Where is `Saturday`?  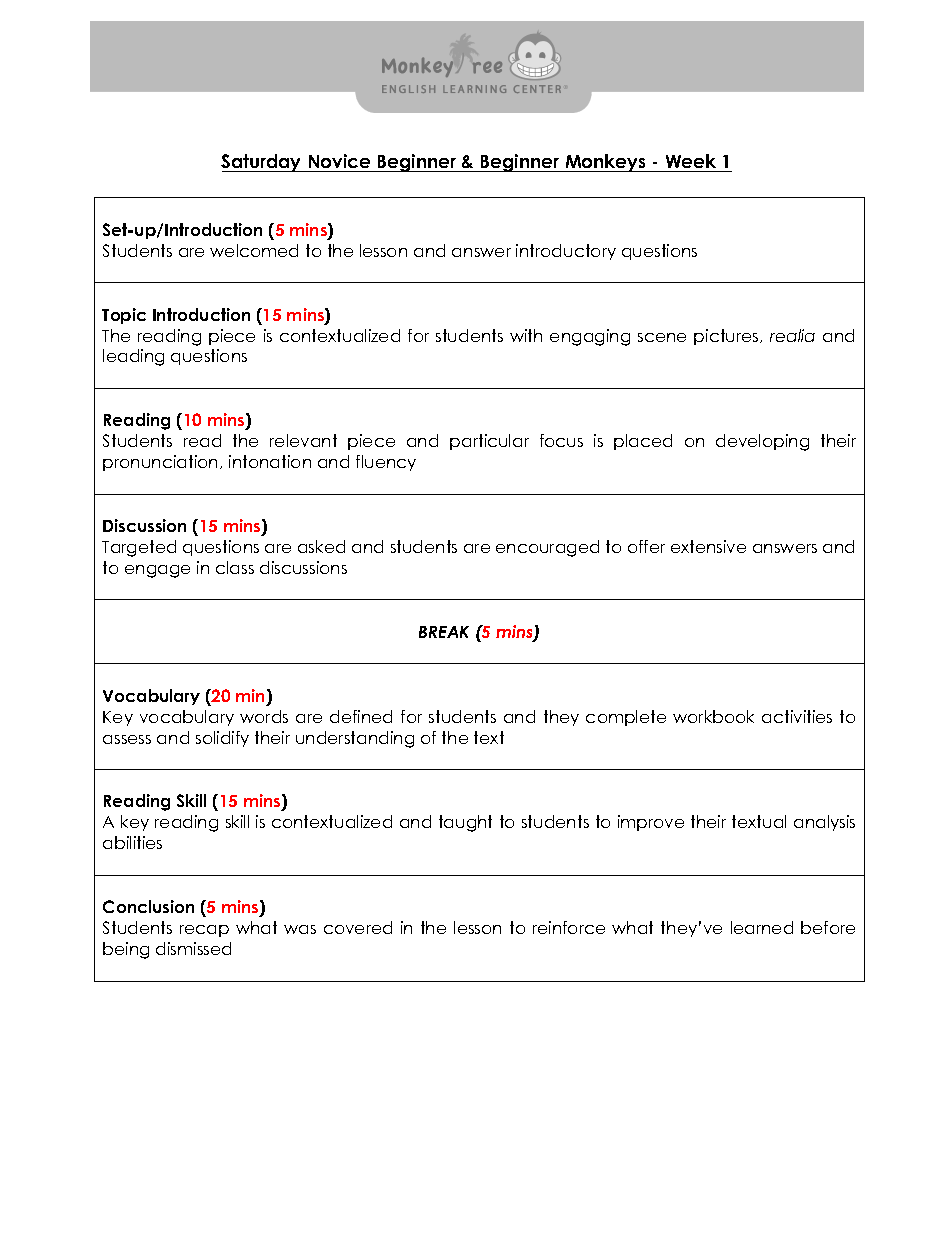 Saturday is located at coordinates (262, 163).
